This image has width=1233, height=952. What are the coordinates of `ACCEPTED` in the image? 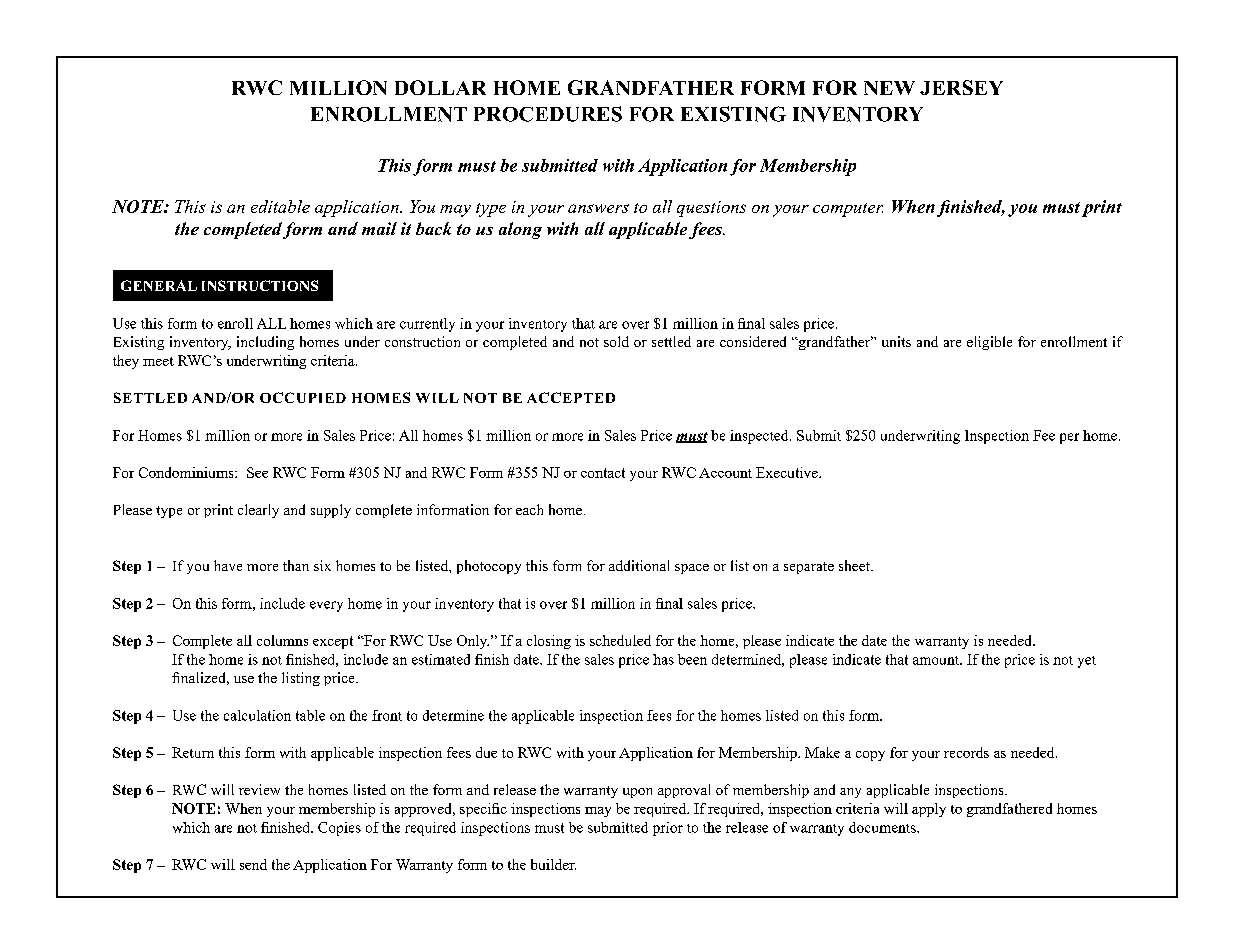 It's located at (571, 397).
